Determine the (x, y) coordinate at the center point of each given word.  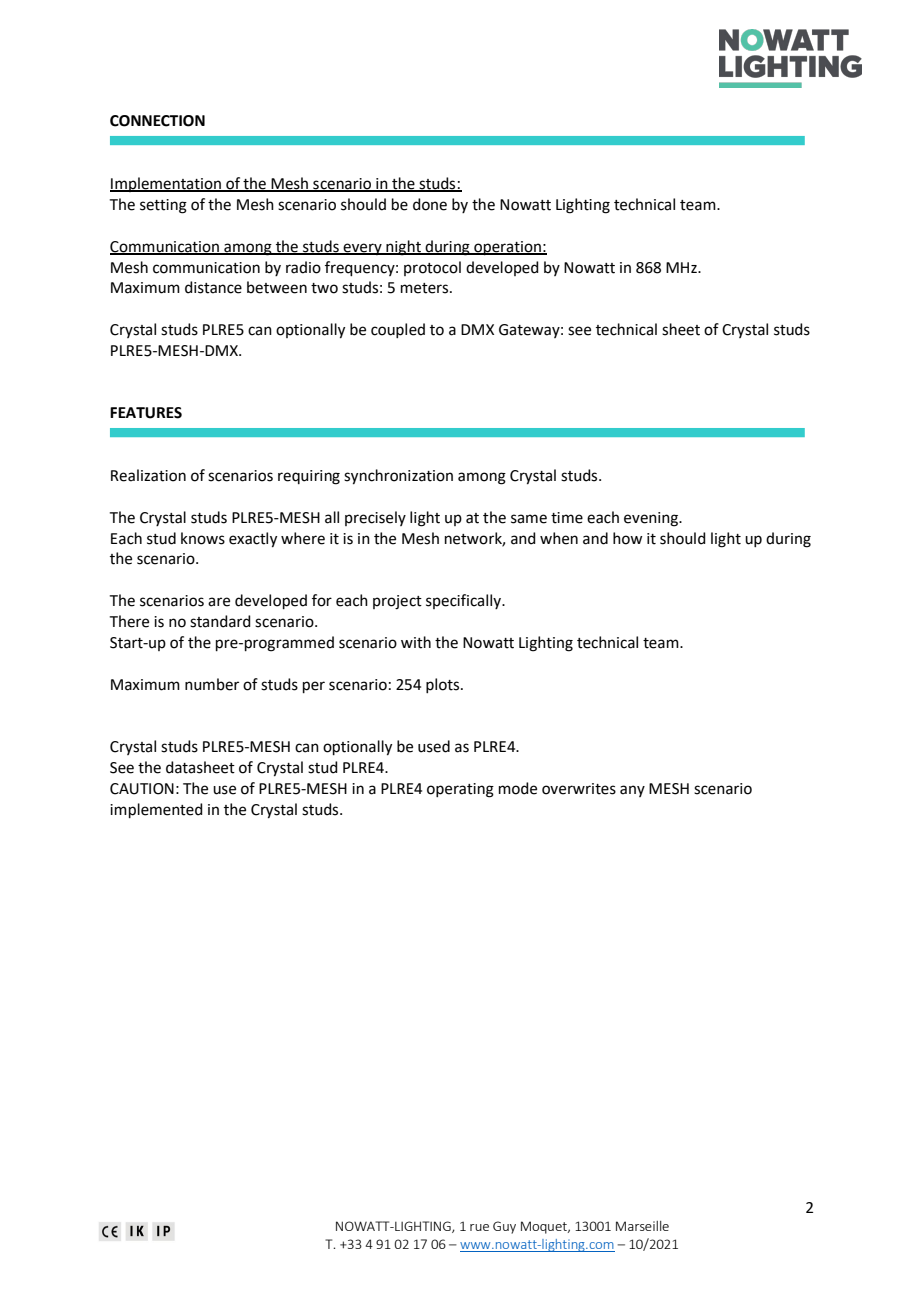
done (430, 204)
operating (460, 790)
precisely (375, 518)
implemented (156, 810)
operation (507, 248)
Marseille (642, 1226)
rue (479, 1227)
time (567, 518)
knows (203, 538)
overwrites (579, 789)
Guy (504, 1227)
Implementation (166, 184)
